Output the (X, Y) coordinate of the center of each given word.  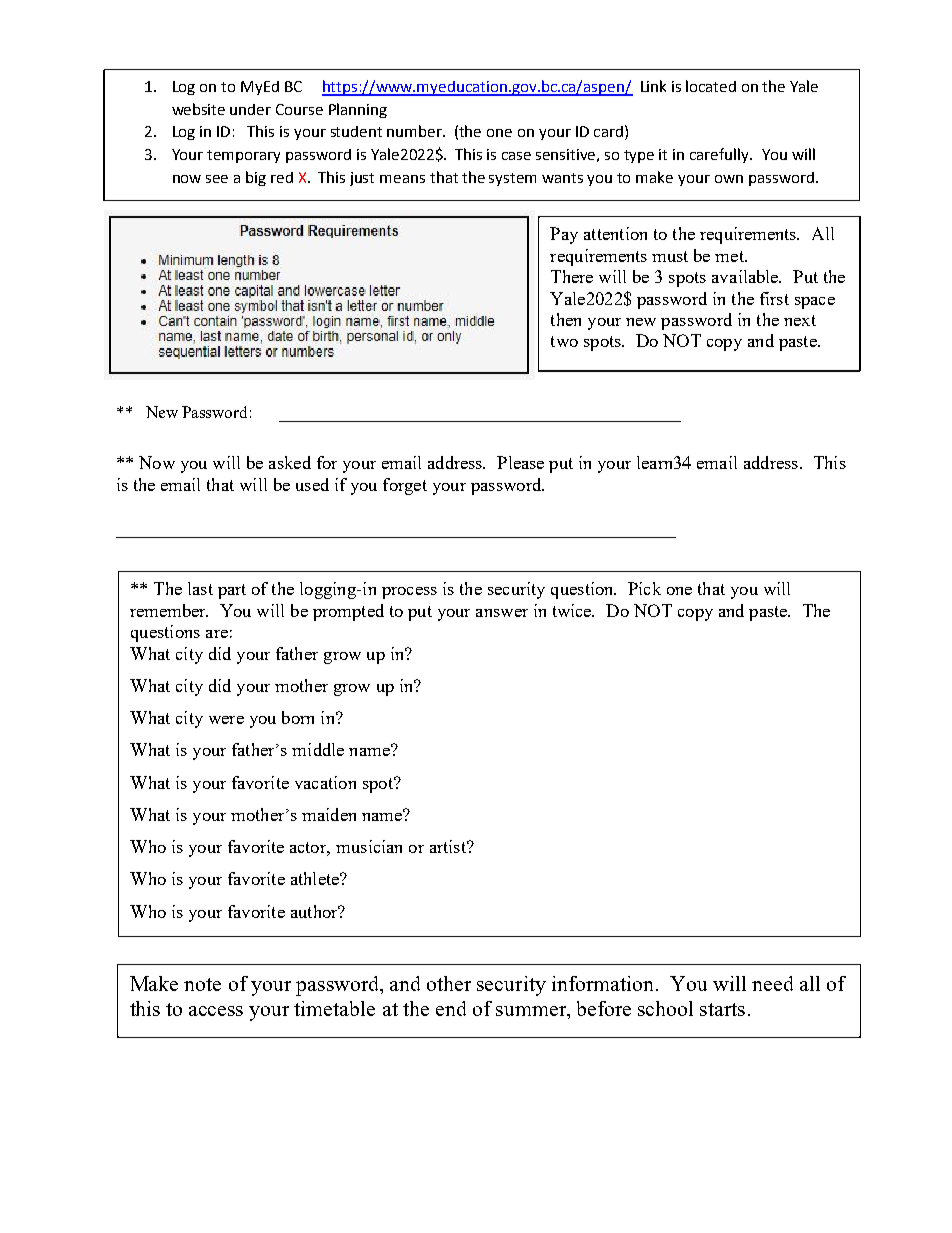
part (232, 591)
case (516, 156)
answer (502, 613)
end (451, 1008)
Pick (644, 588)
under (250, 109)
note (202, 984)
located (711, 86)
